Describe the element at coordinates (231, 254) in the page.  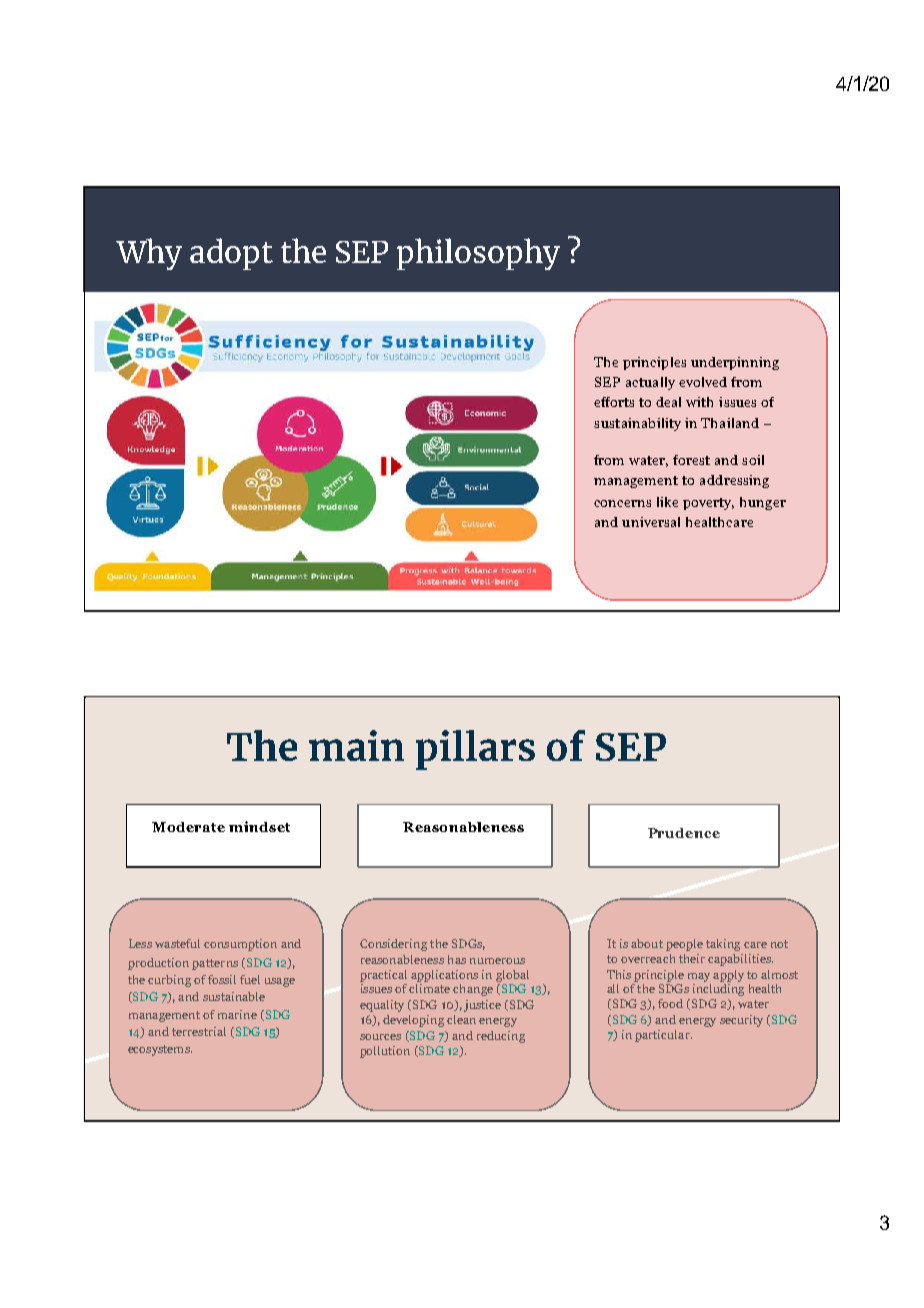
I see `adopt` at that location.
